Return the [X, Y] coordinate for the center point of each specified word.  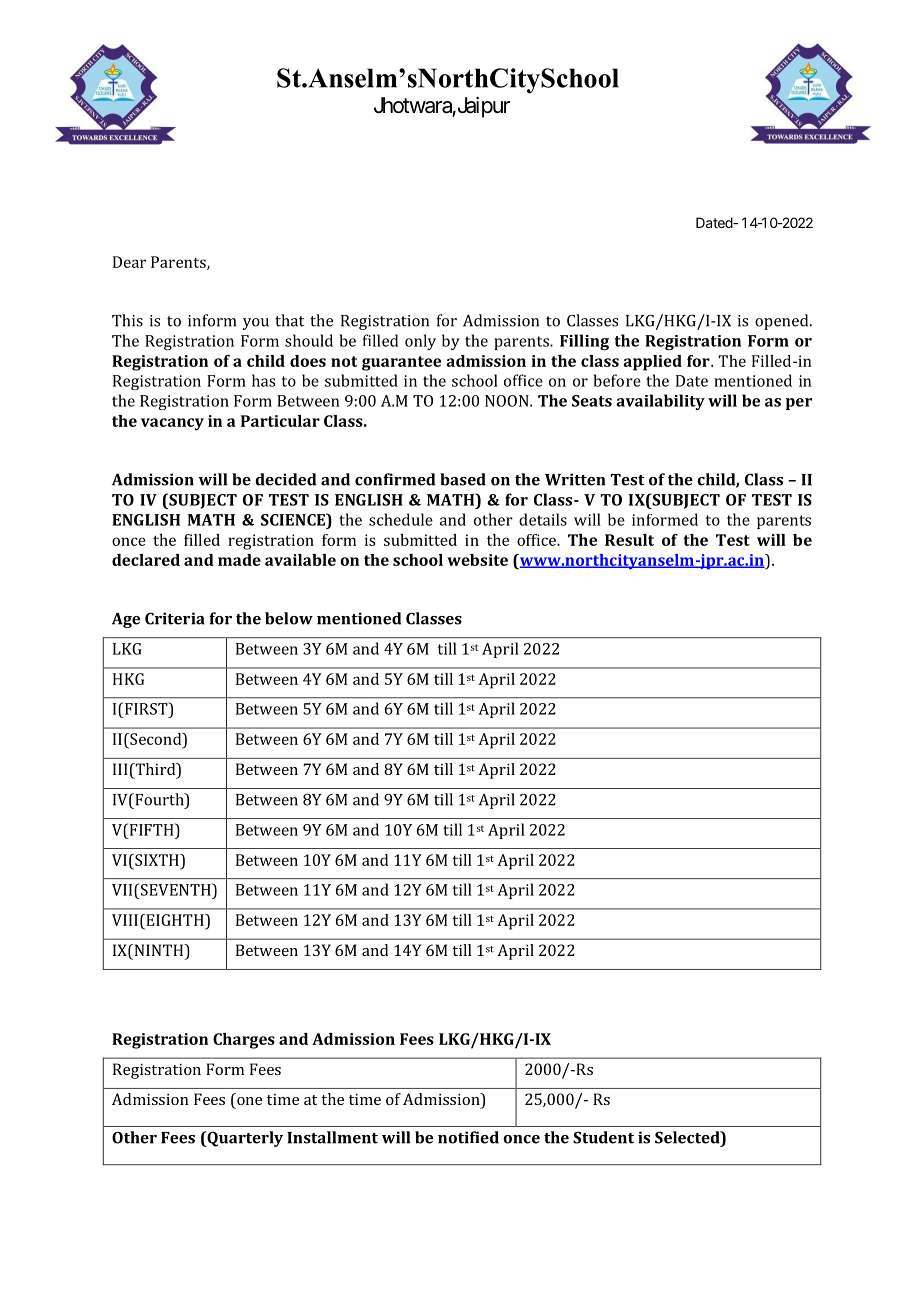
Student [603, 1137]
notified [468, 1137]
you [256, 324]
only [420, 342]
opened [783, 322]
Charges [244, 1041]
